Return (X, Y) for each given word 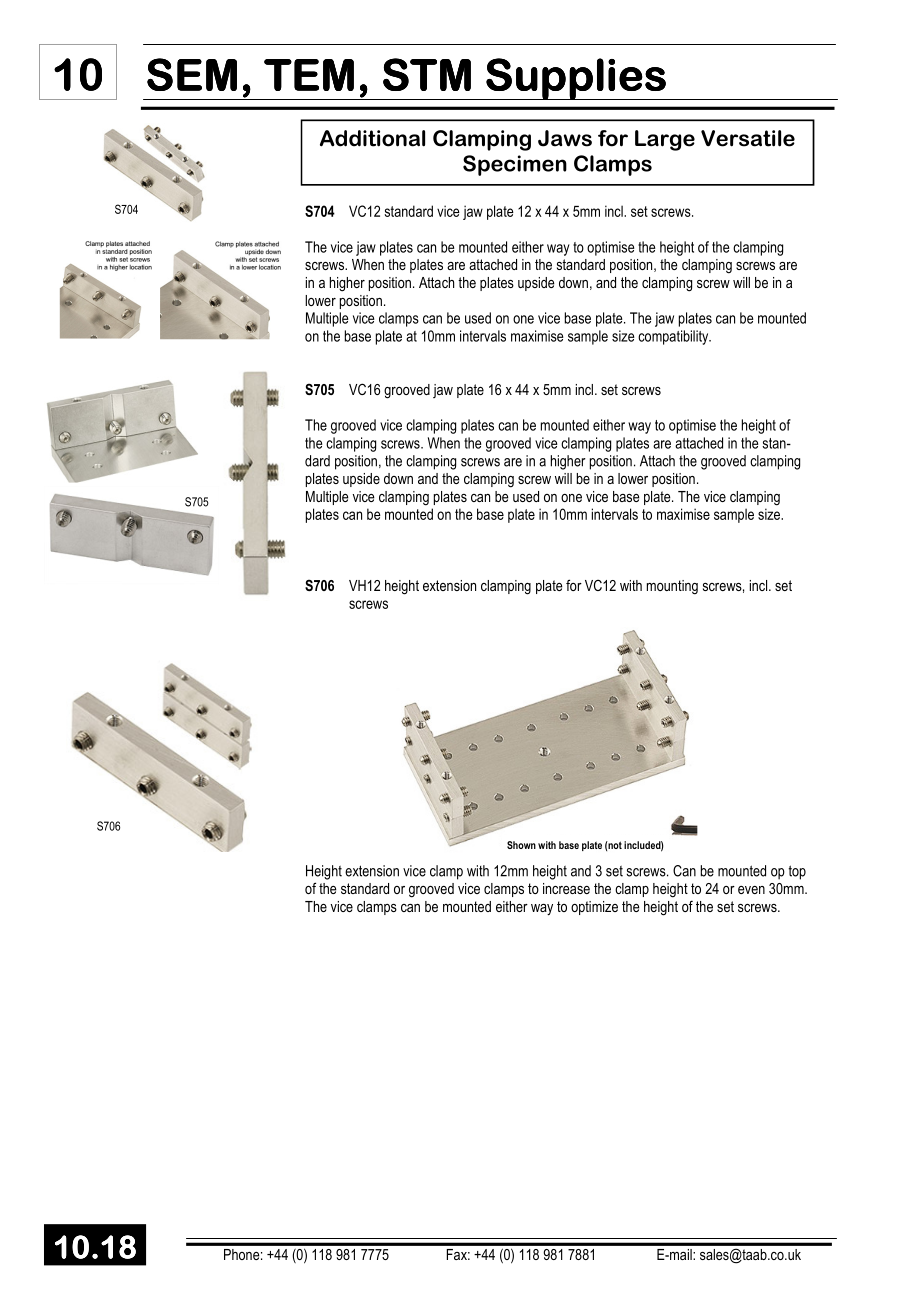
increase (566, 888)
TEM (309, 75)
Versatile (748, 138)
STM (427, 74)
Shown (521, 845)
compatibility (674, 337)
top (797, 872)
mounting (672, 587)
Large (665, 140)
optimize (594, 908)
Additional (372, 138)
